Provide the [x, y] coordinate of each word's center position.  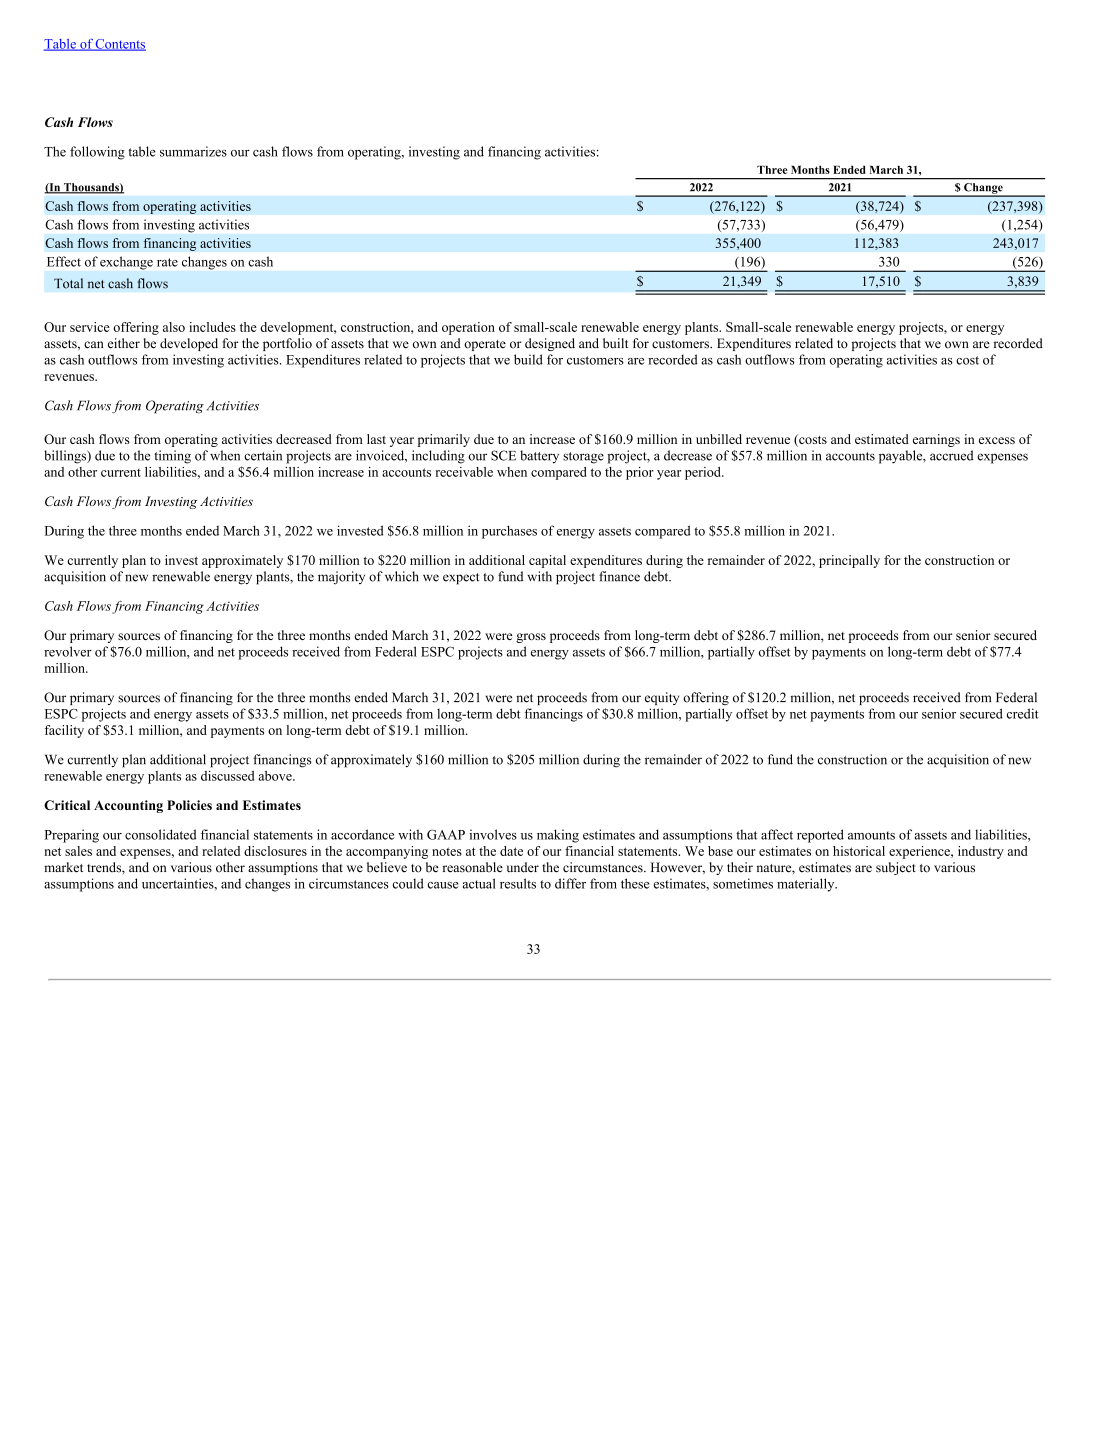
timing [172, 457]
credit [1023, 713]
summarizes [193, 151]
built [615, 343]
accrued [952, 455]
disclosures [275, 851]
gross [531, 638]
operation [468, 328]
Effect [64, 261]
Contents [120, 45]
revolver [68, 651]
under [523, 867]
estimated [882, 439]
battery [539, 457]
